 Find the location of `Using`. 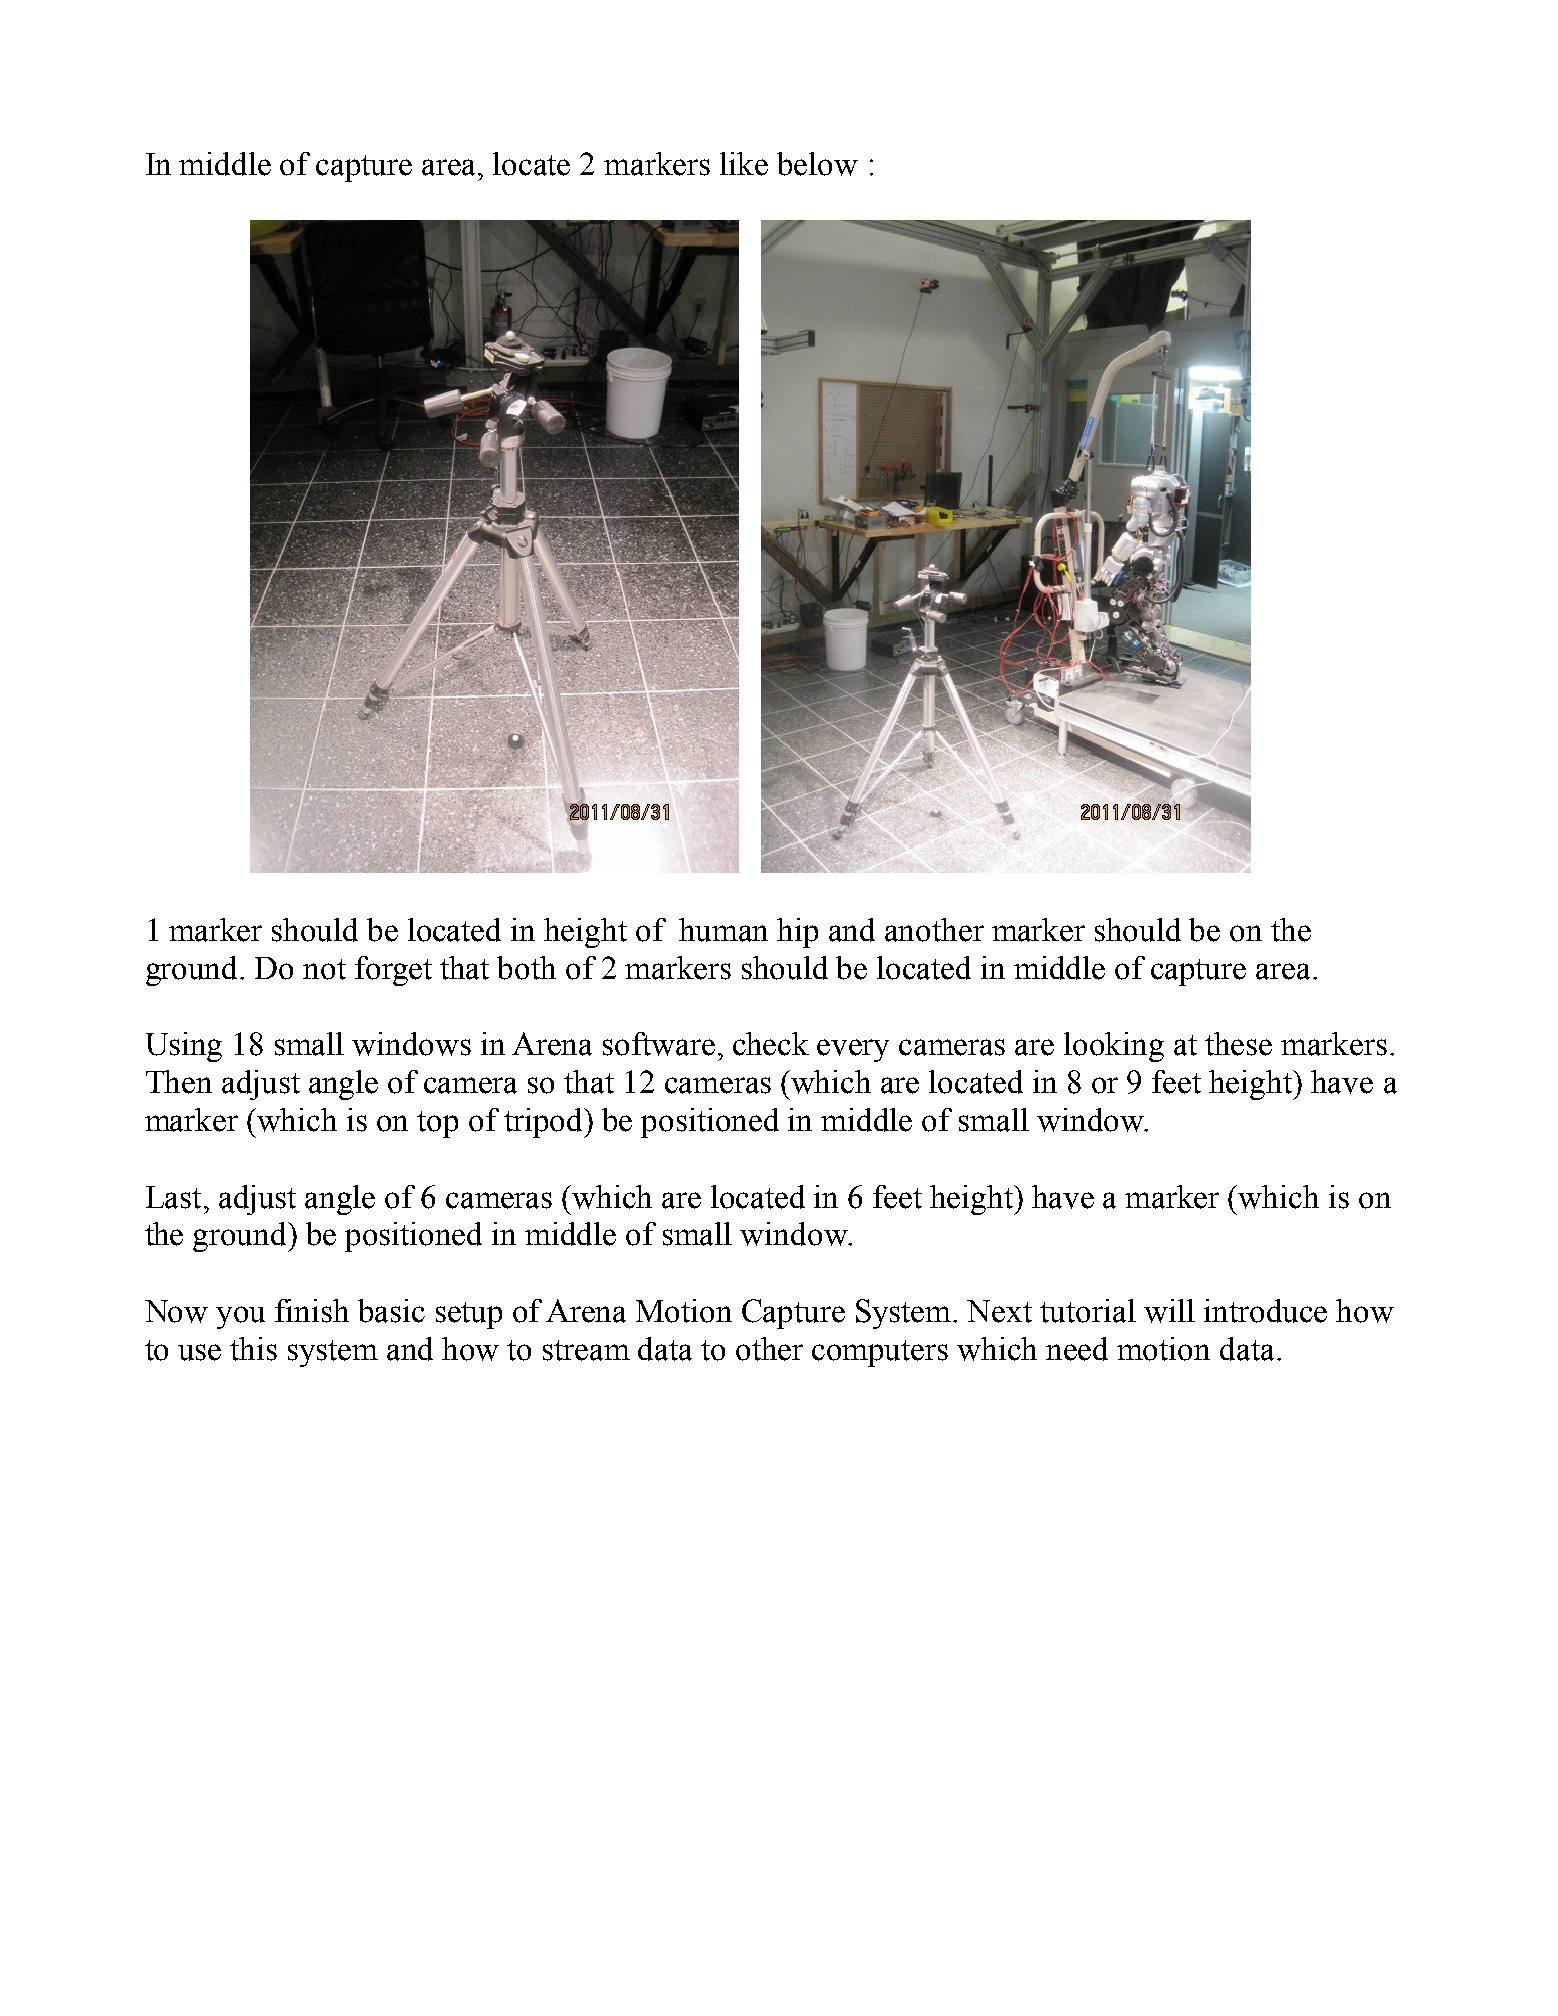

Using is located at coordinates (184, 1047).
